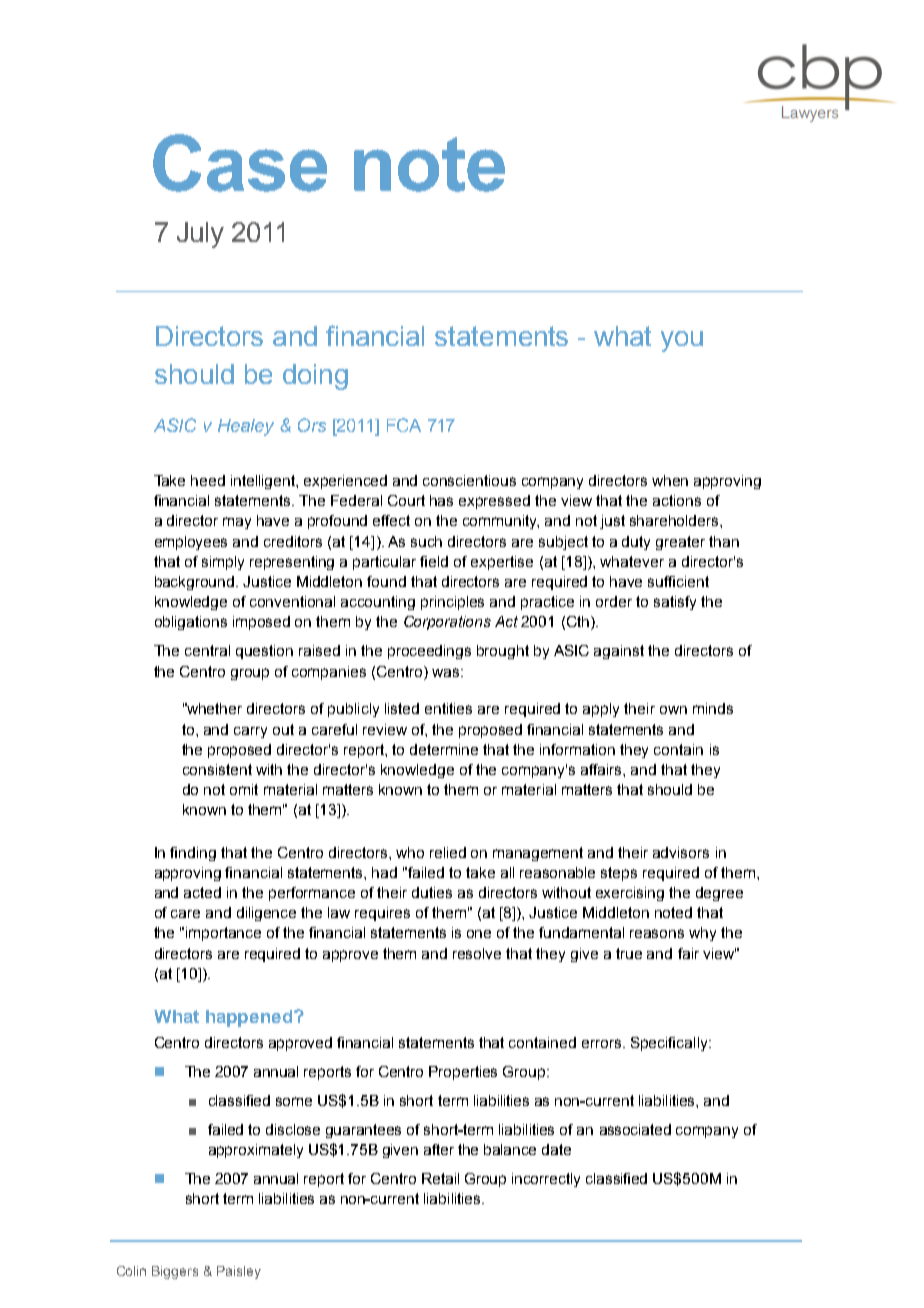  Describe the element at coordinates (239, 1272) in the screenshot. I see `Paisley` at that location.
